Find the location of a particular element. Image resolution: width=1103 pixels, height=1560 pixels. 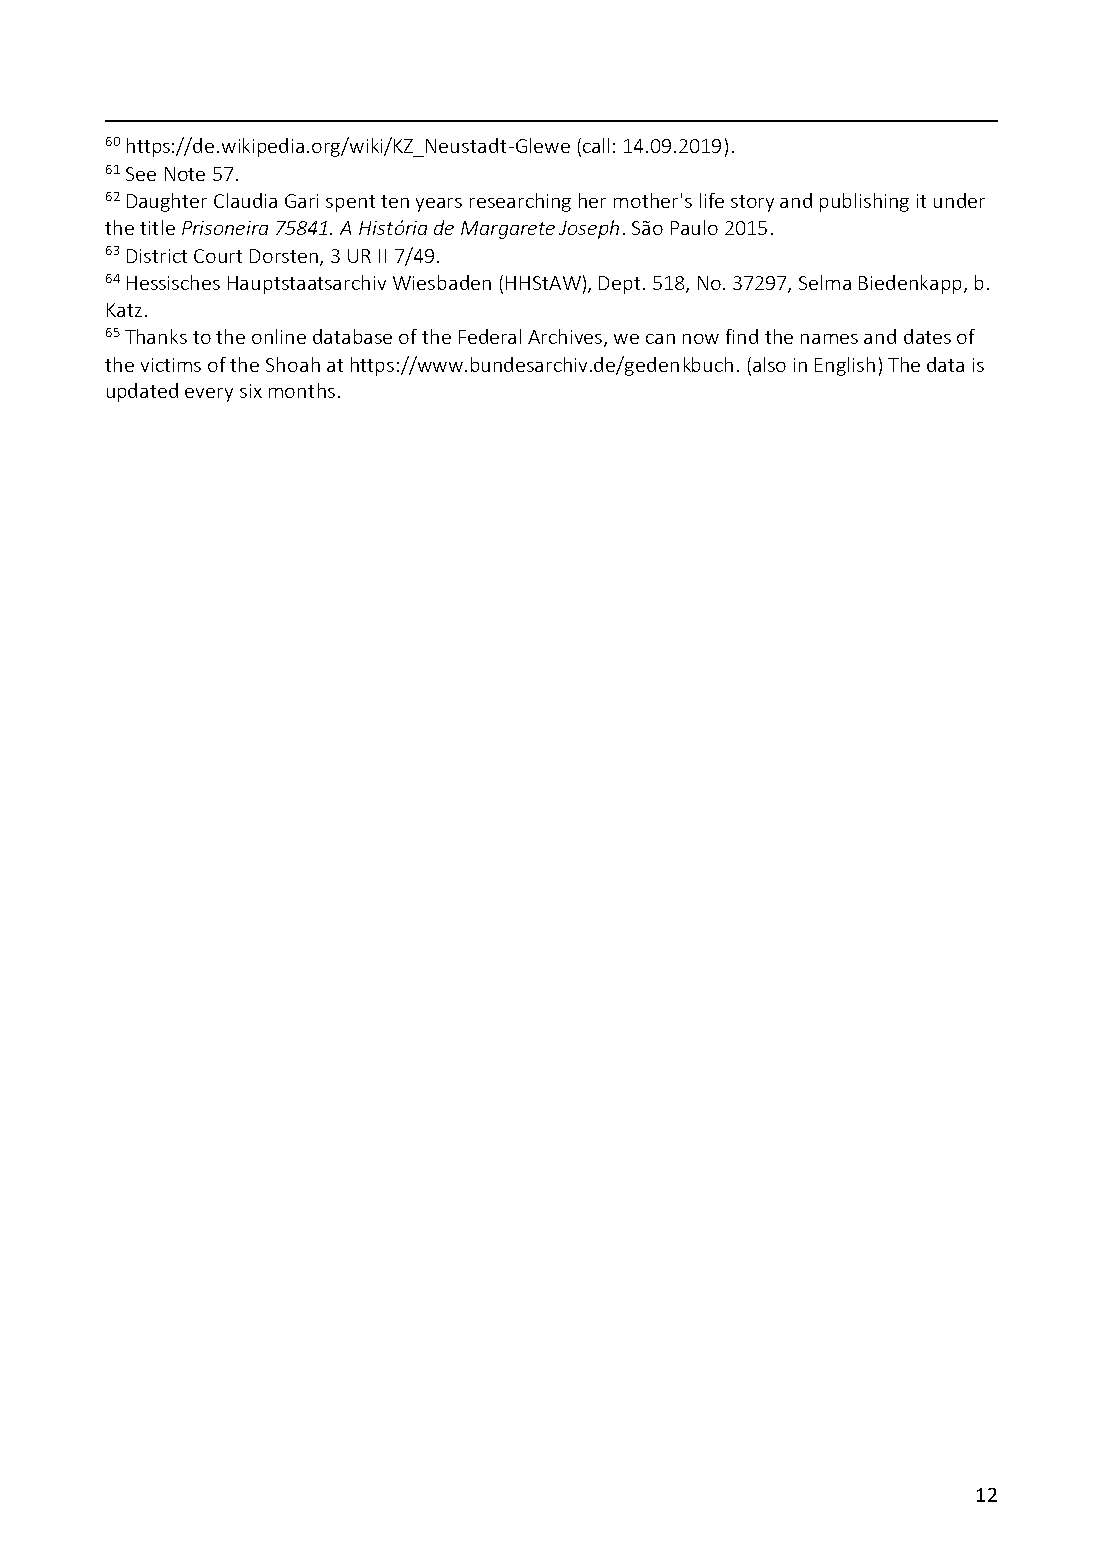

title is located at coordinates (157, 227).
